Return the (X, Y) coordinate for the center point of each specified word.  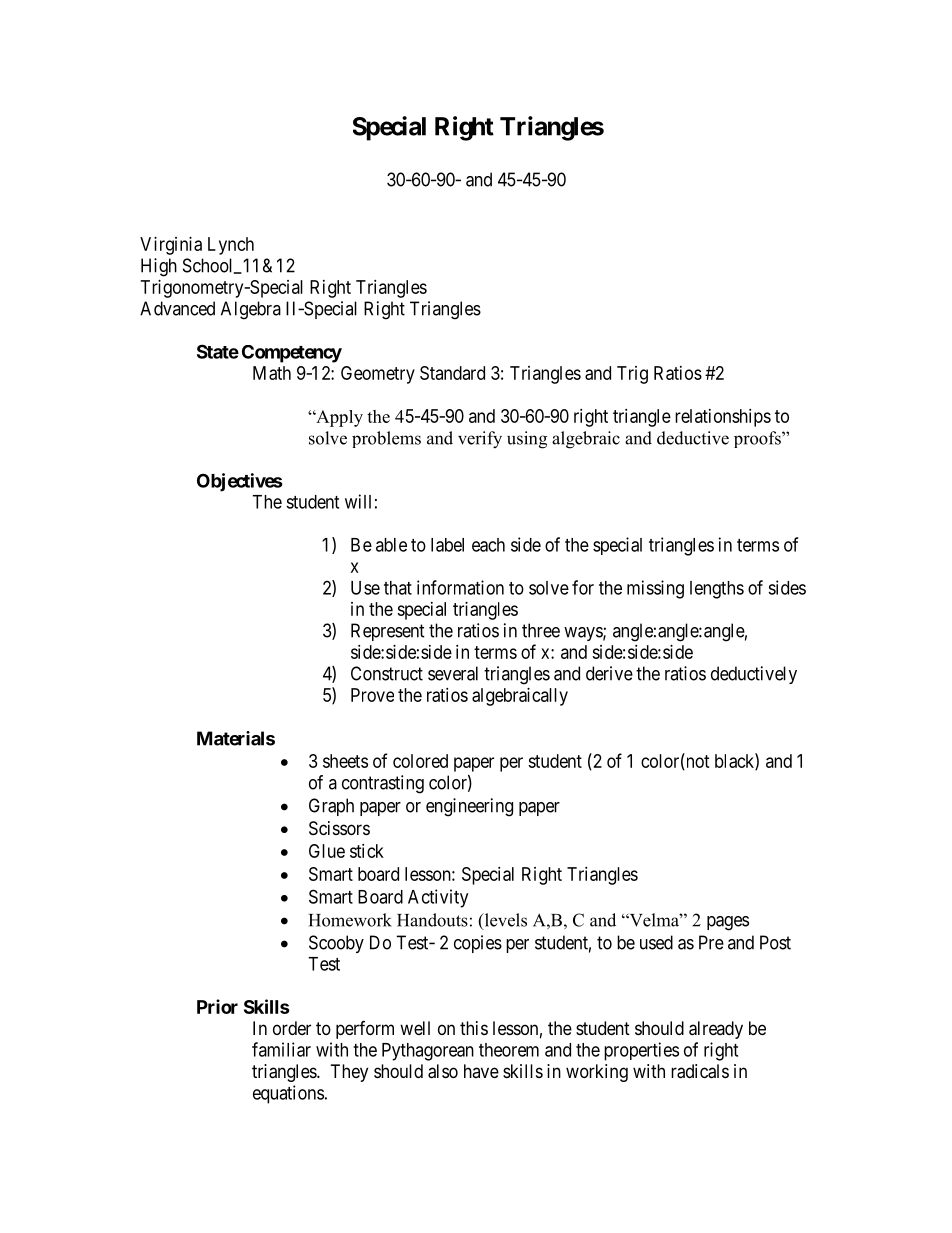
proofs (758, 439)
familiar (281, 1049)
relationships (723, 418)
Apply (338, 418)
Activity (438, 898)
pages (728, 923)
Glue (327, 851)
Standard (452, 373)
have (481, 1071)
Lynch (231, 246)
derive (609, 673)
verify (480, 440)
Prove (372, 695)
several (453, 673)
